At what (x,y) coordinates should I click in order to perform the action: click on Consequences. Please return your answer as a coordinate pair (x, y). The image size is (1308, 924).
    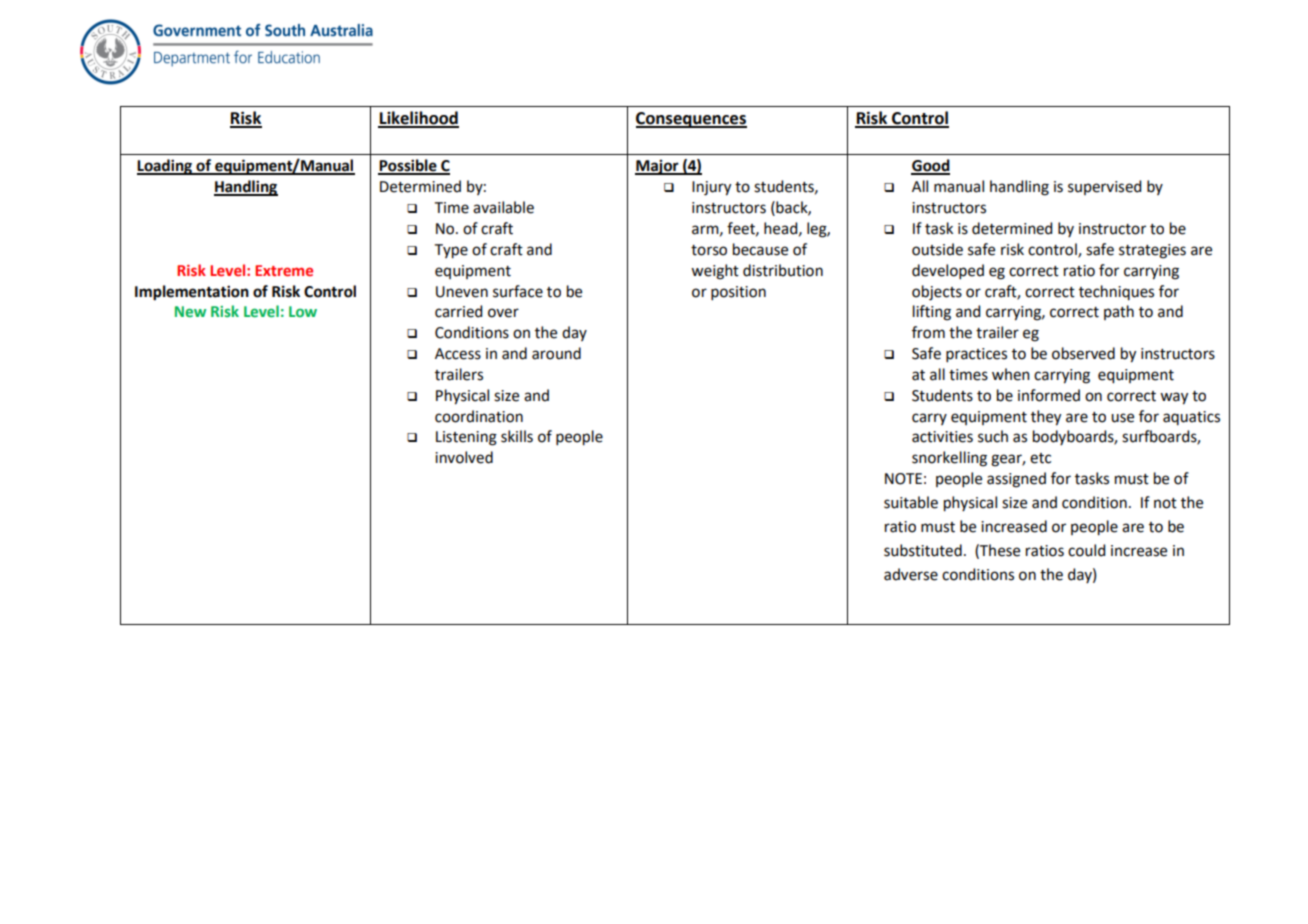
    Looking at the image, I should click on (691, 120).
